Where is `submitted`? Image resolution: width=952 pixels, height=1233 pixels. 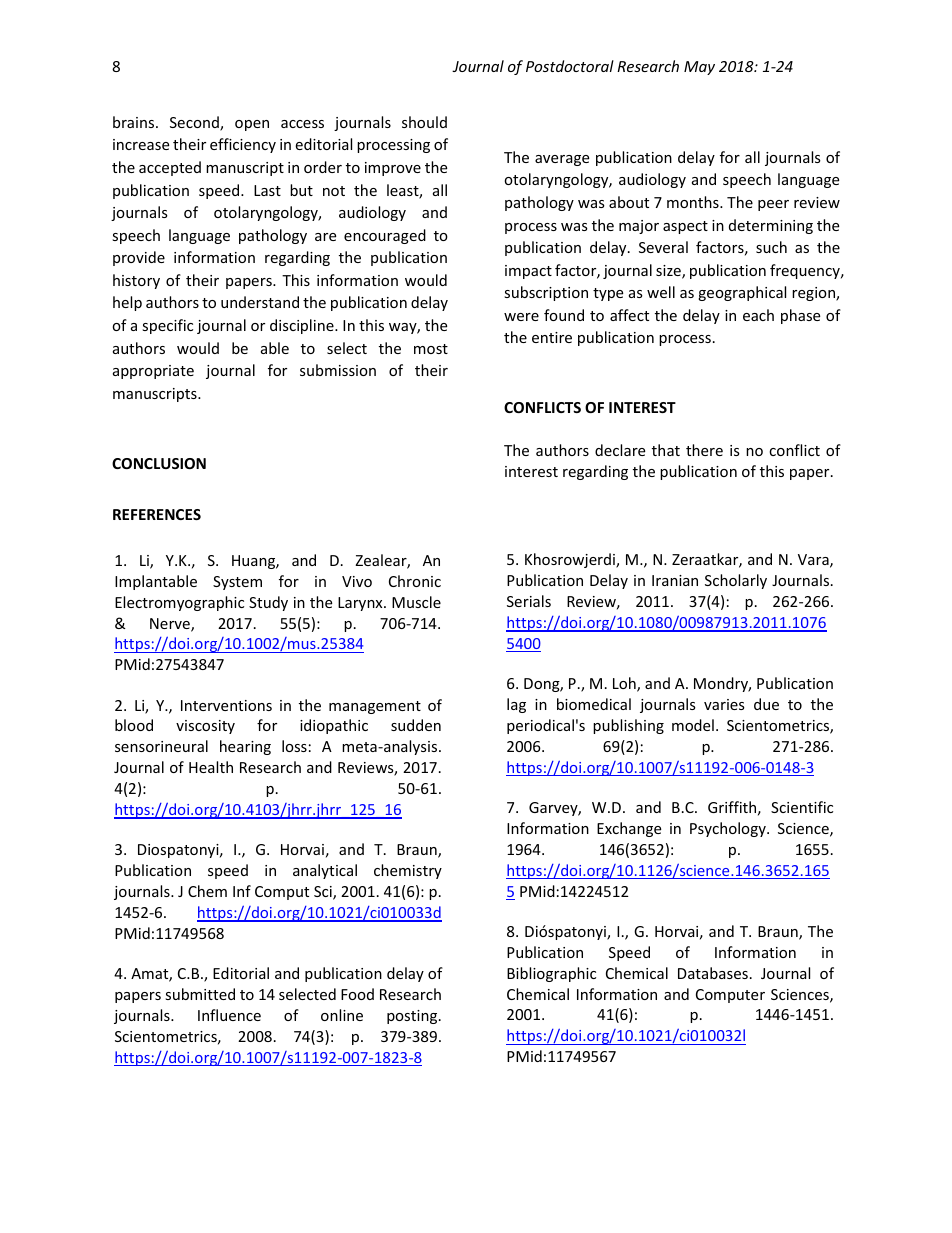 submitted is located at coordinates (200, 994).
